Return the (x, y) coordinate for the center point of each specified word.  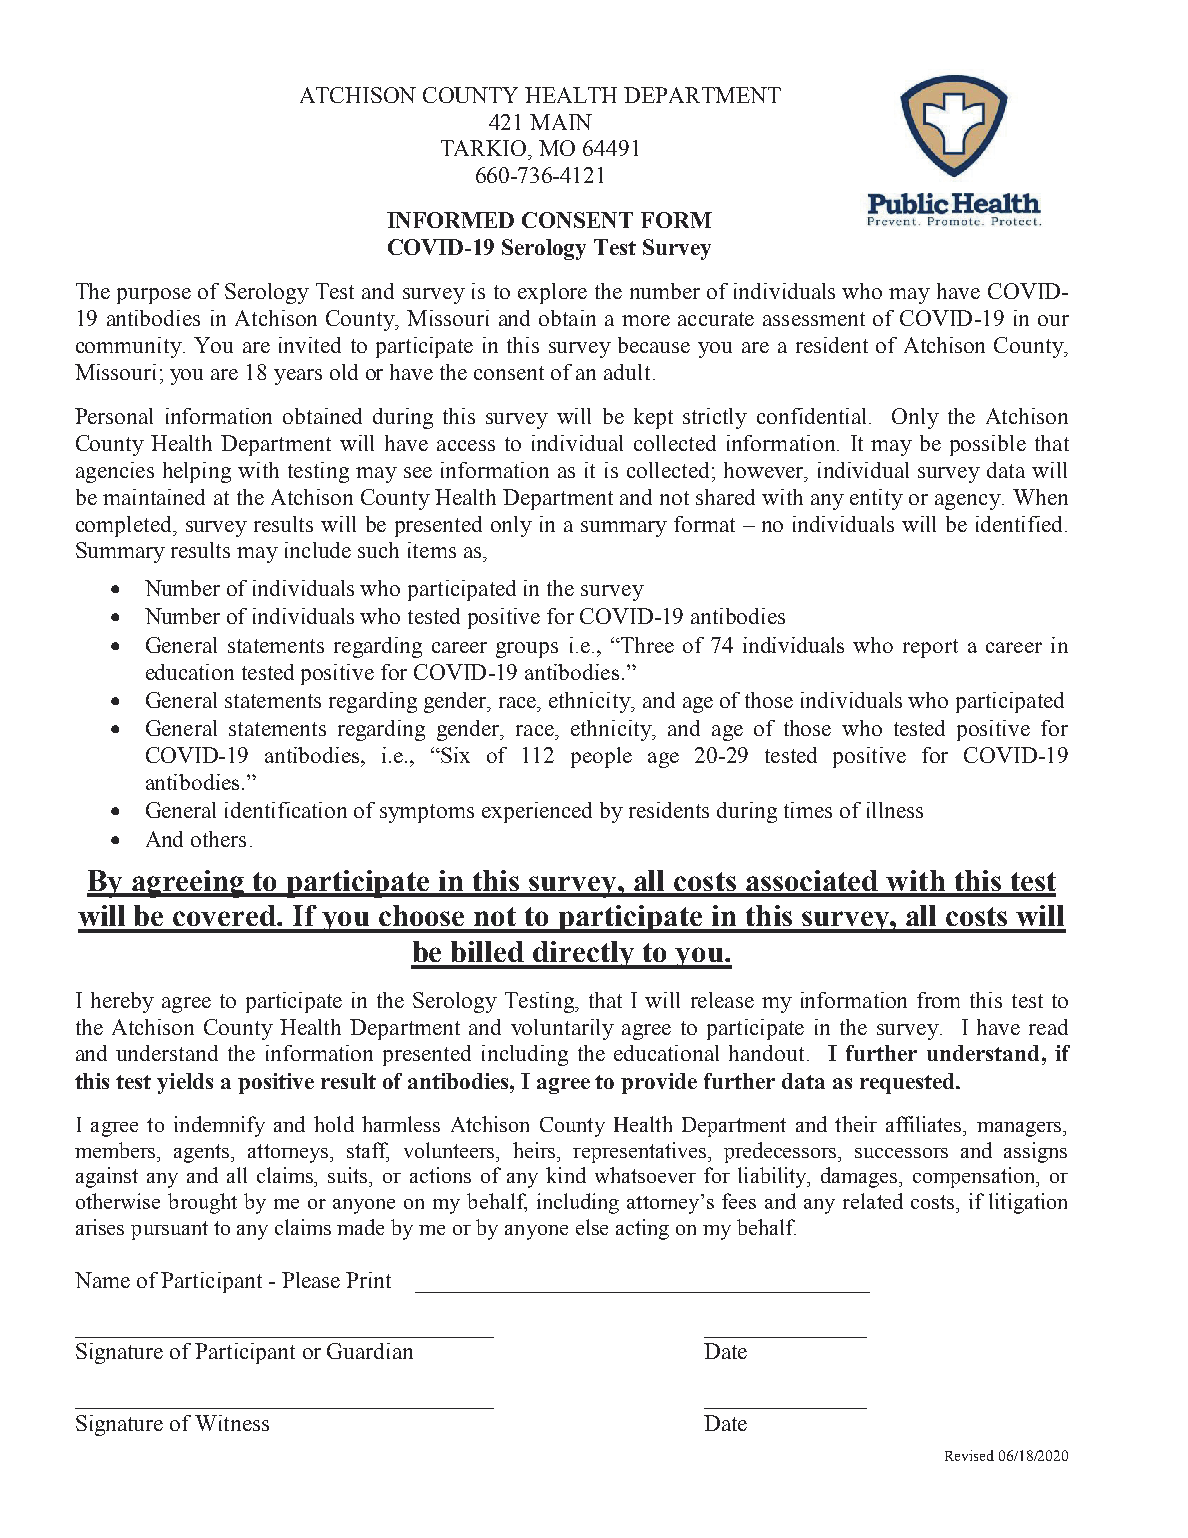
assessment (814, 319)
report (930, 648)
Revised (969, 1455)
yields (185, 1083)
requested (908, 1083)
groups (527, 650)
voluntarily (562, 1029)
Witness (232, 1423)
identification (286, 810)
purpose (154, 296)
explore (552, 293)
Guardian (370, 1351)
